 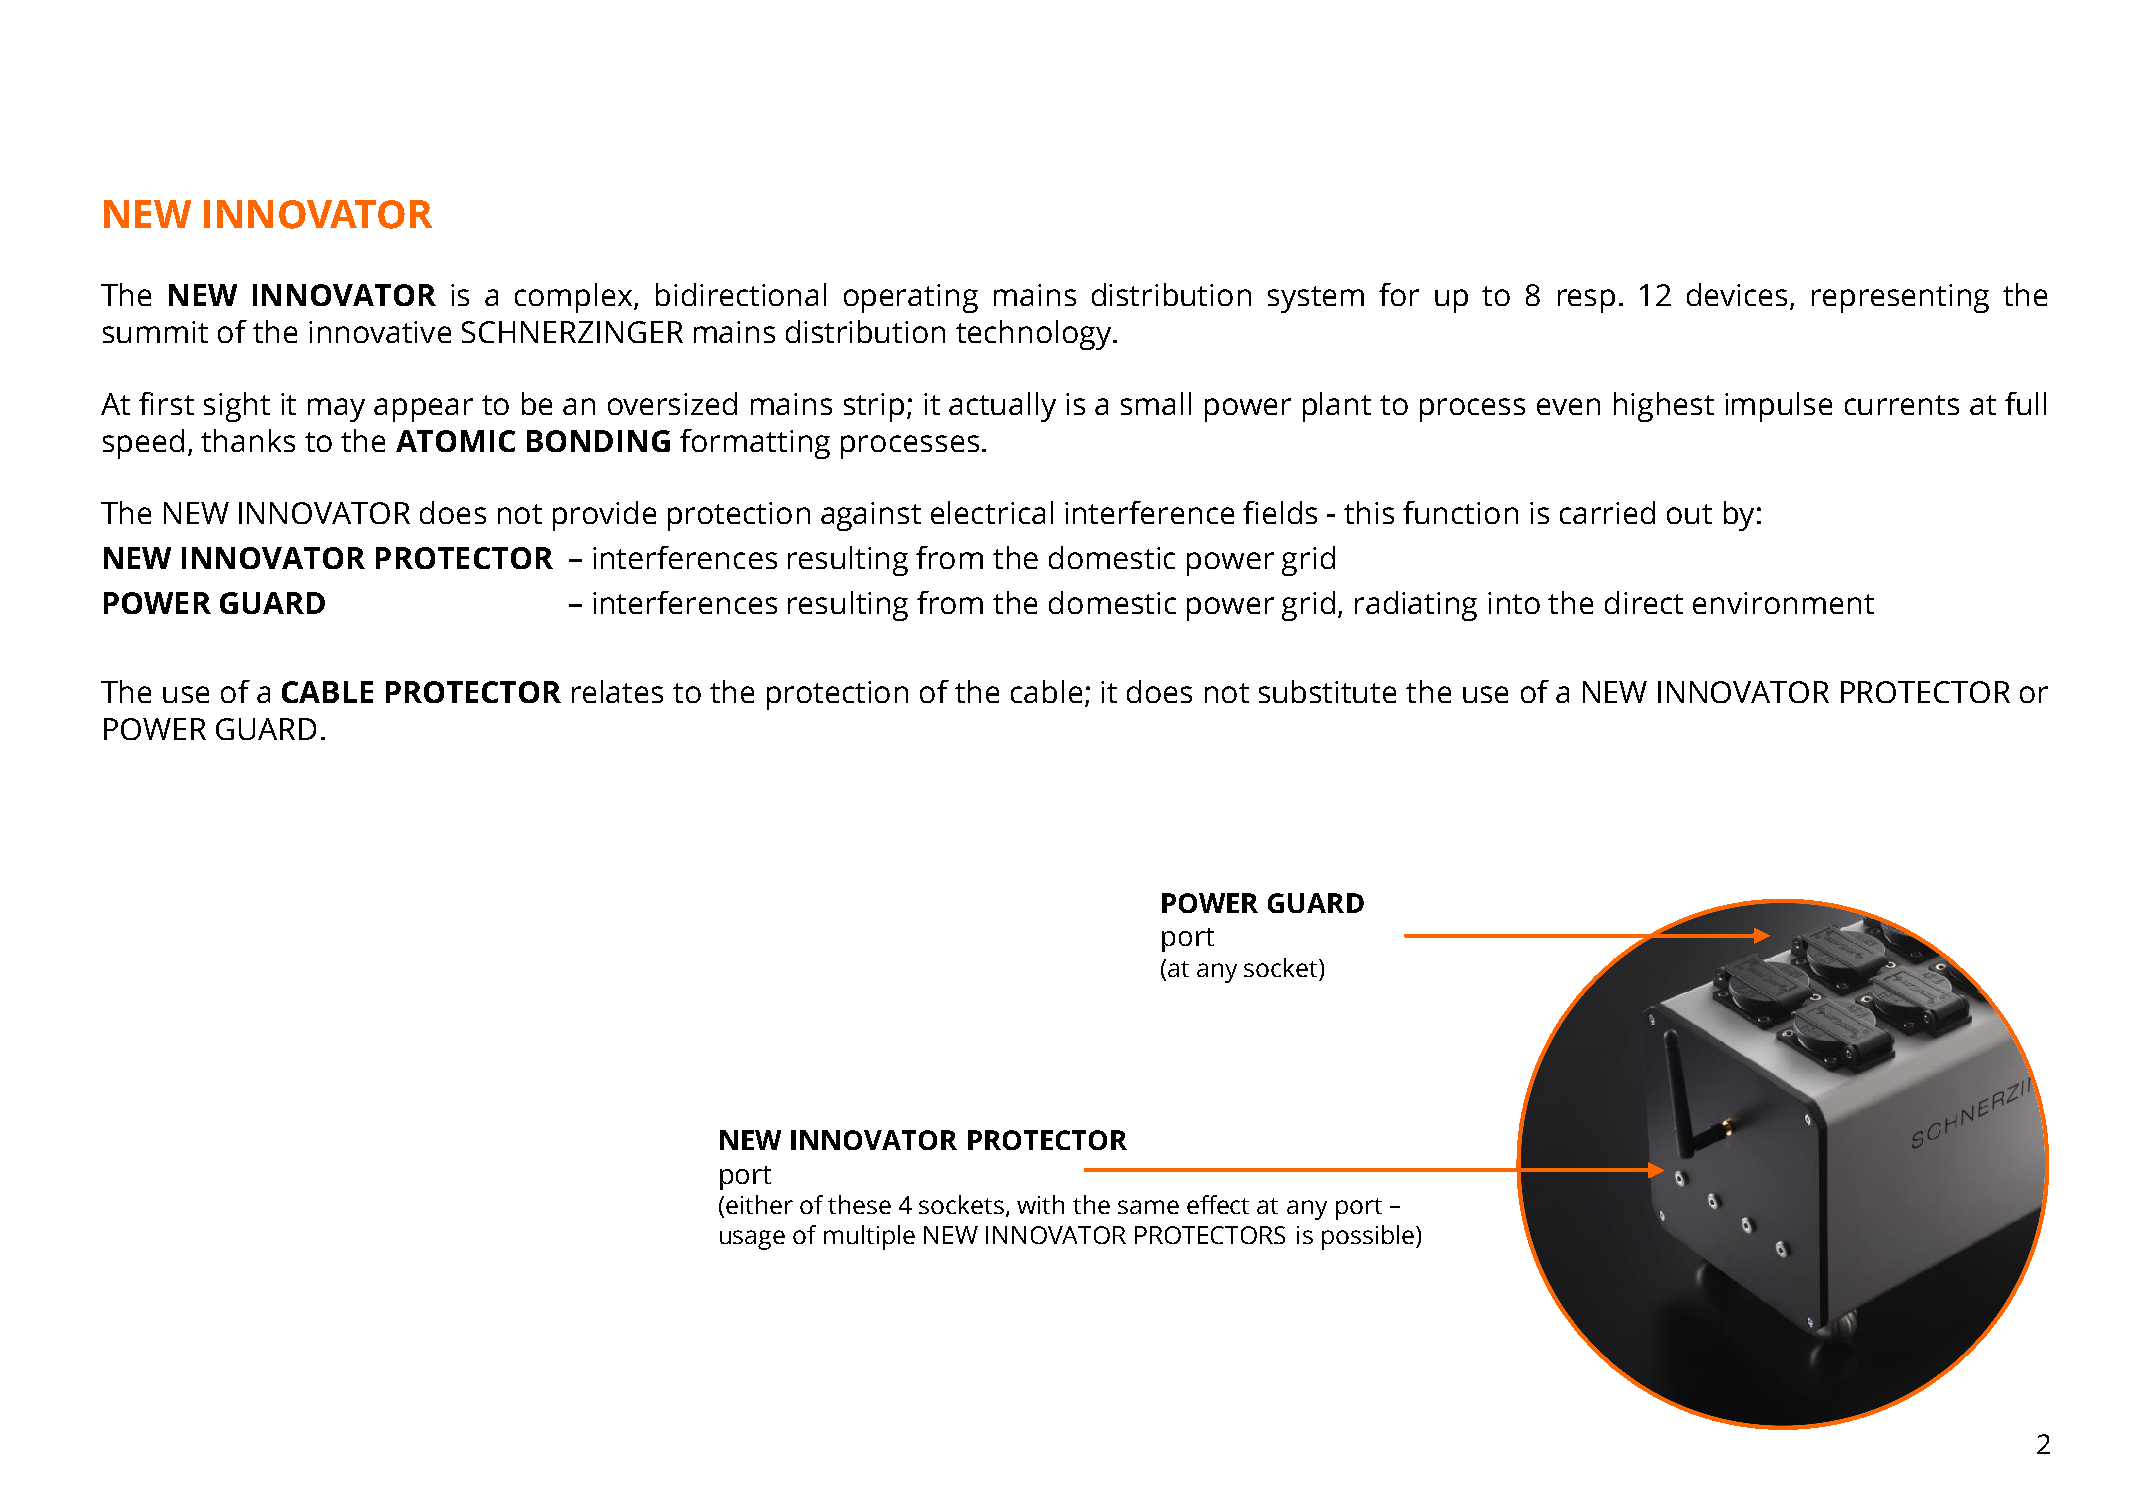 What do you see at coordinates (1416, 606) in the page?
I see `radiating` at bounding box center [1416, 606].
